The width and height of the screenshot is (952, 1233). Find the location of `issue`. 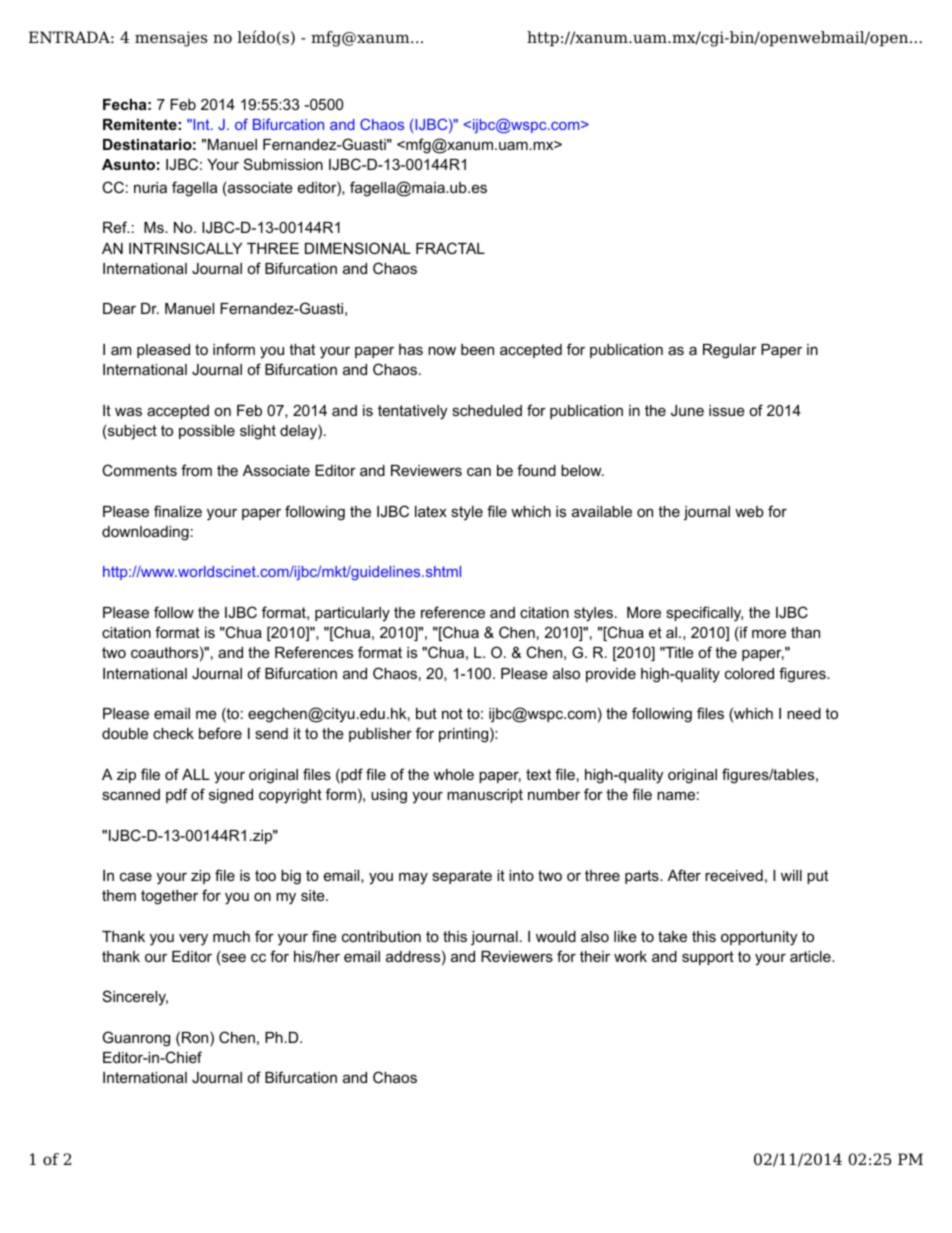

issue is located at coordinates (727, 410).
